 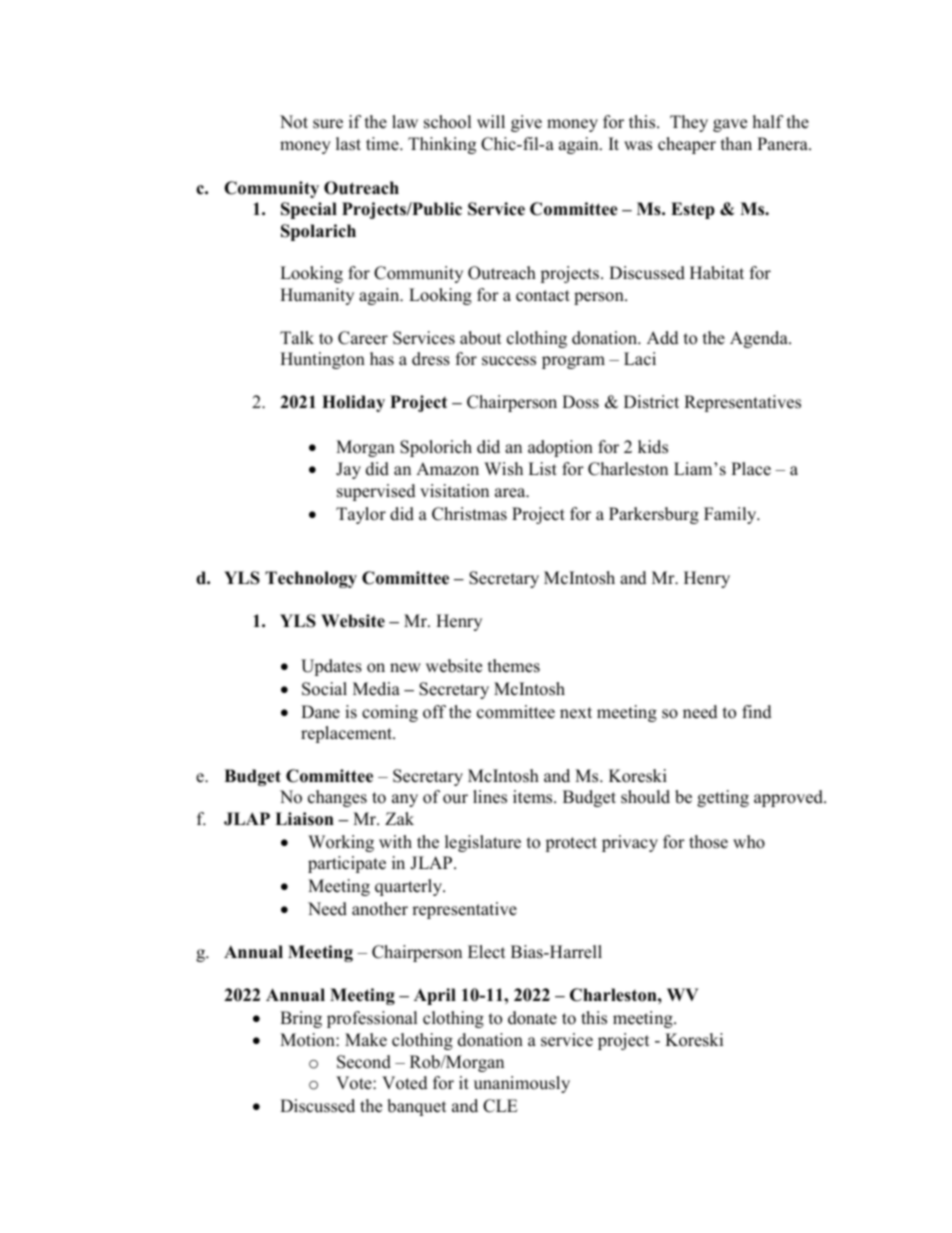 I want to click on Jay, so click(x=348, y=470).
